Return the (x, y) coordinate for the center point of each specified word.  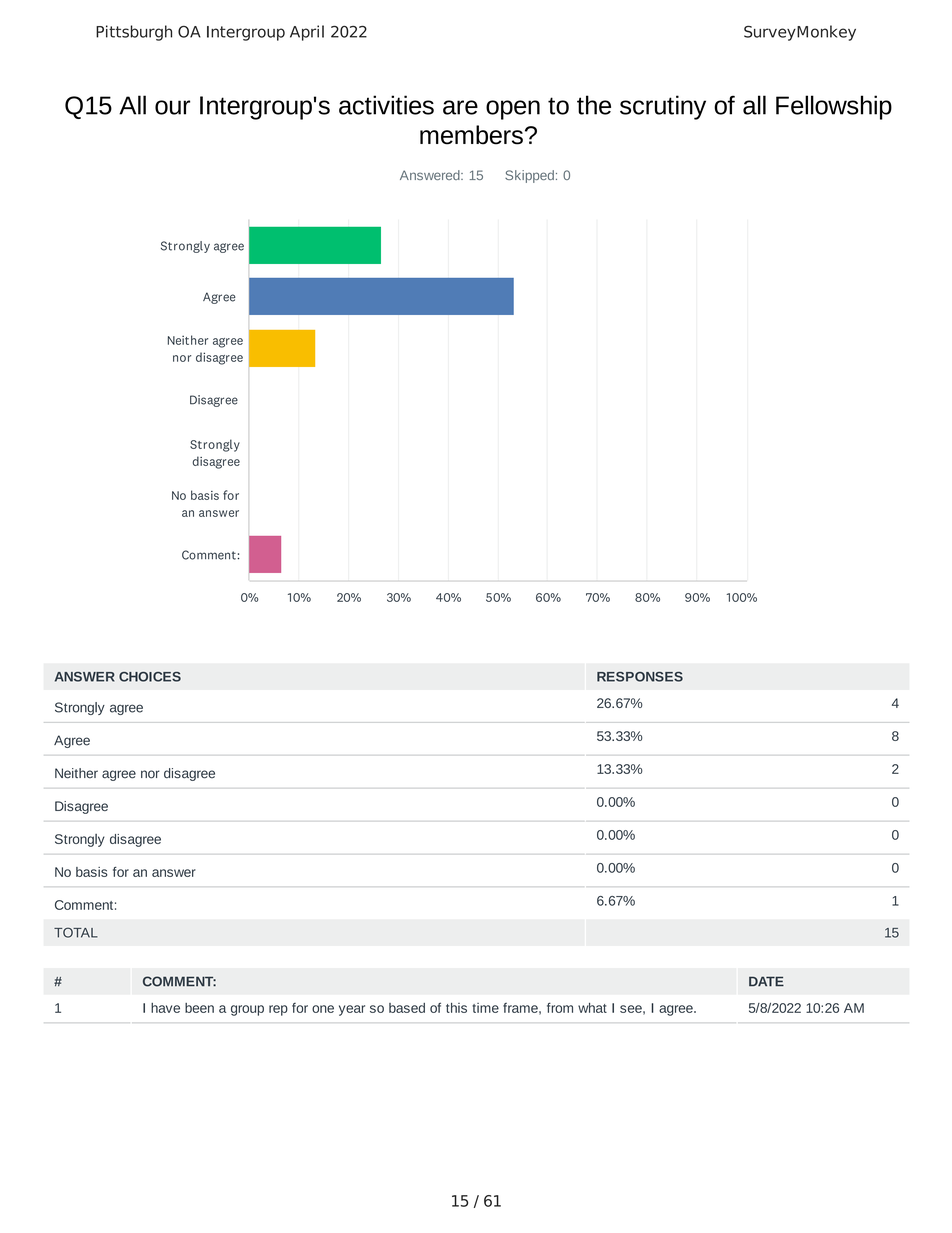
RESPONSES (640, 677)
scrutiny (663, 107)
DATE (766, 981)
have (165, 1008)
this (456, 1008)
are (460, 107)
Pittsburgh (134, 33)
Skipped (529, 176)
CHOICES (150, 677)
